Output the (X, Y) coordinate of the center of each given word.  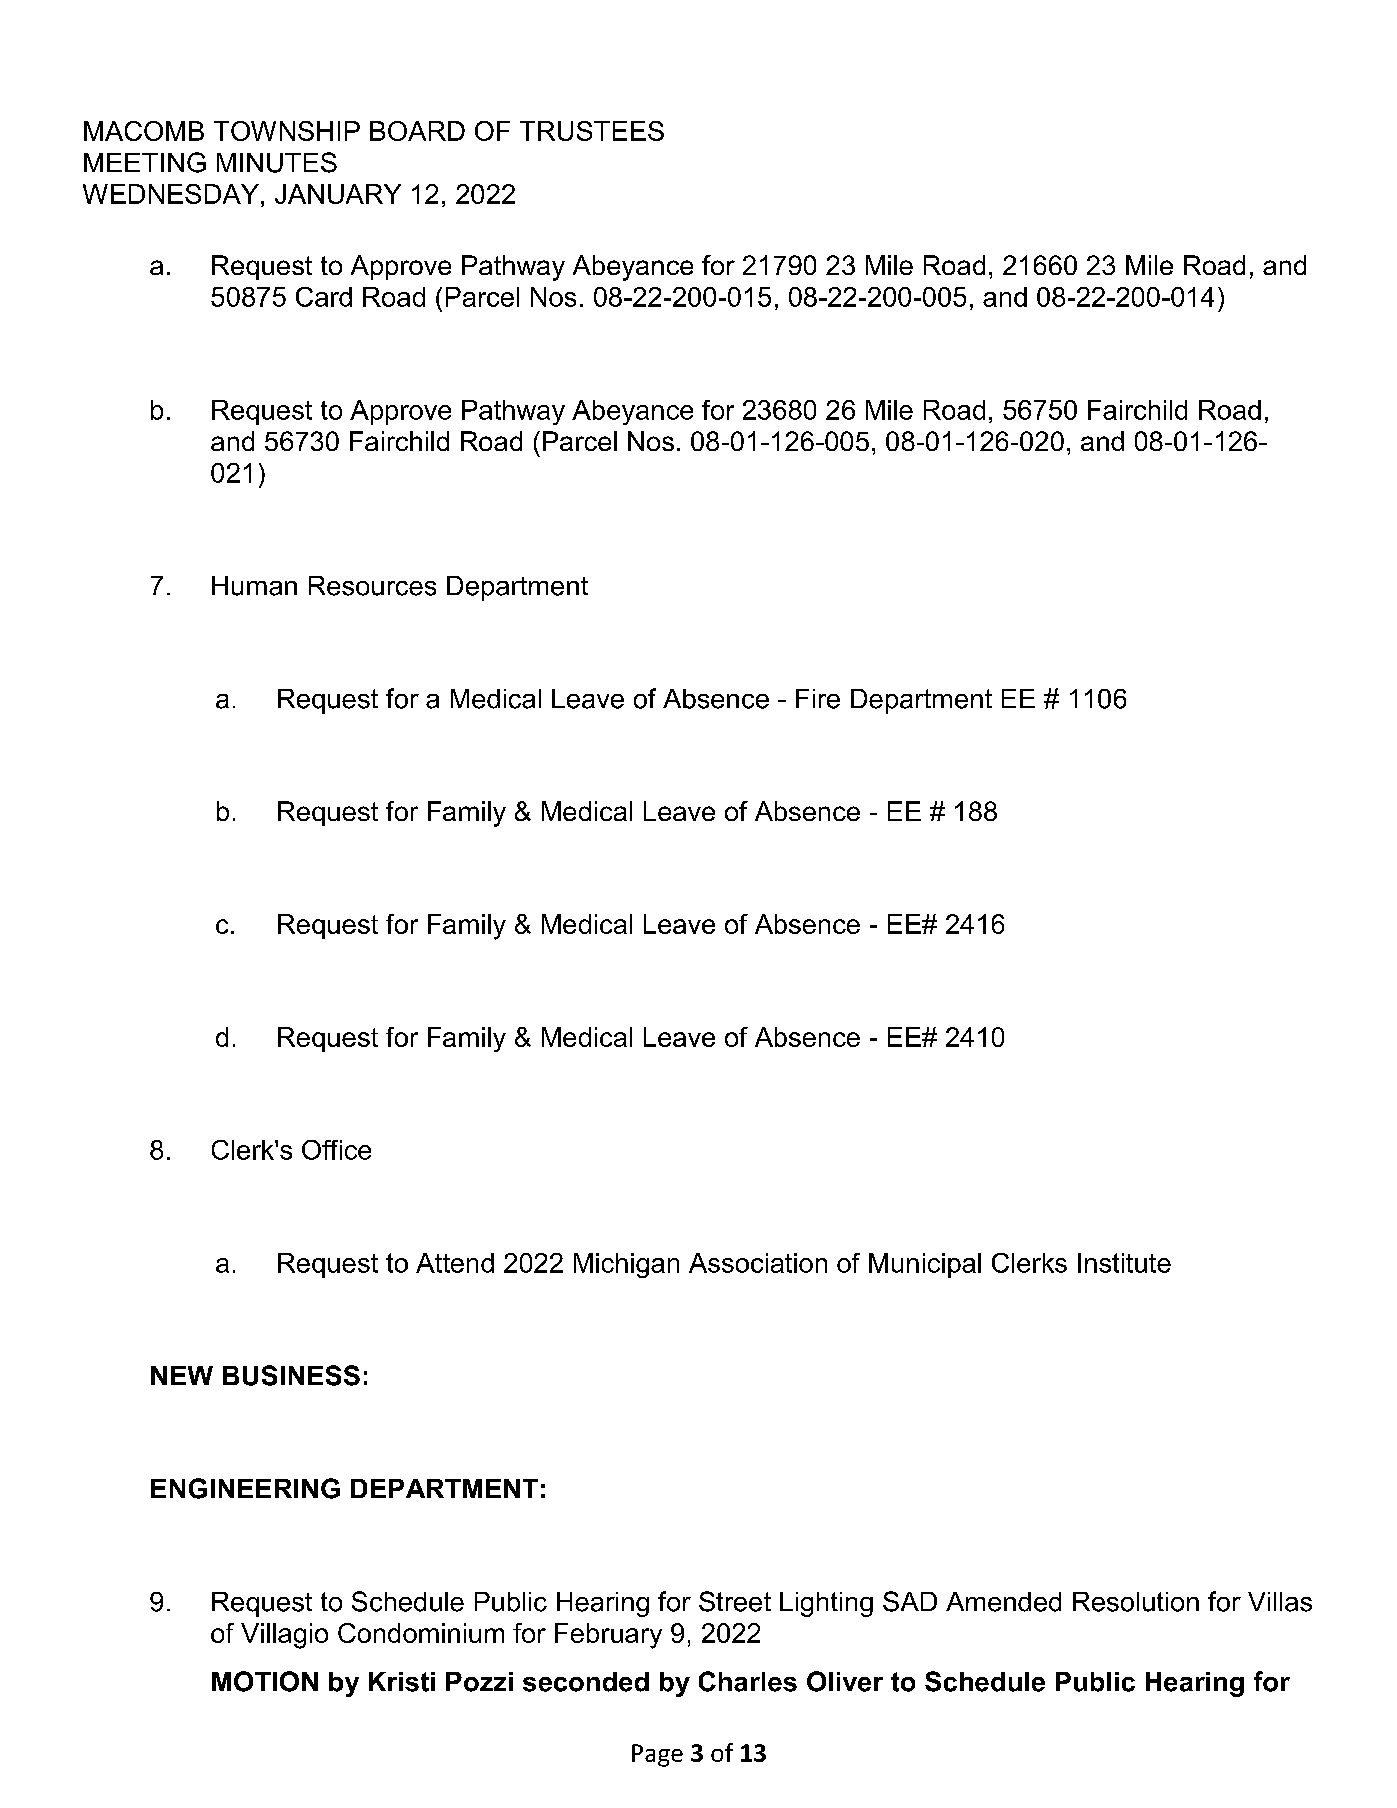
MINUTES (277, 162)
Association (758, 1263)
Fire (818, 699)
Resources (372, 586)
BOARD (417, 131)
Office (336, 1150)
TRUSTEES (592, 131)
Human (254, 586)
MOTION (265, 1681)
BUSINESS (291, 1375)
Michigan (626, 1265)
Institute (1124, 1263)
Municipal (925, 1265)
